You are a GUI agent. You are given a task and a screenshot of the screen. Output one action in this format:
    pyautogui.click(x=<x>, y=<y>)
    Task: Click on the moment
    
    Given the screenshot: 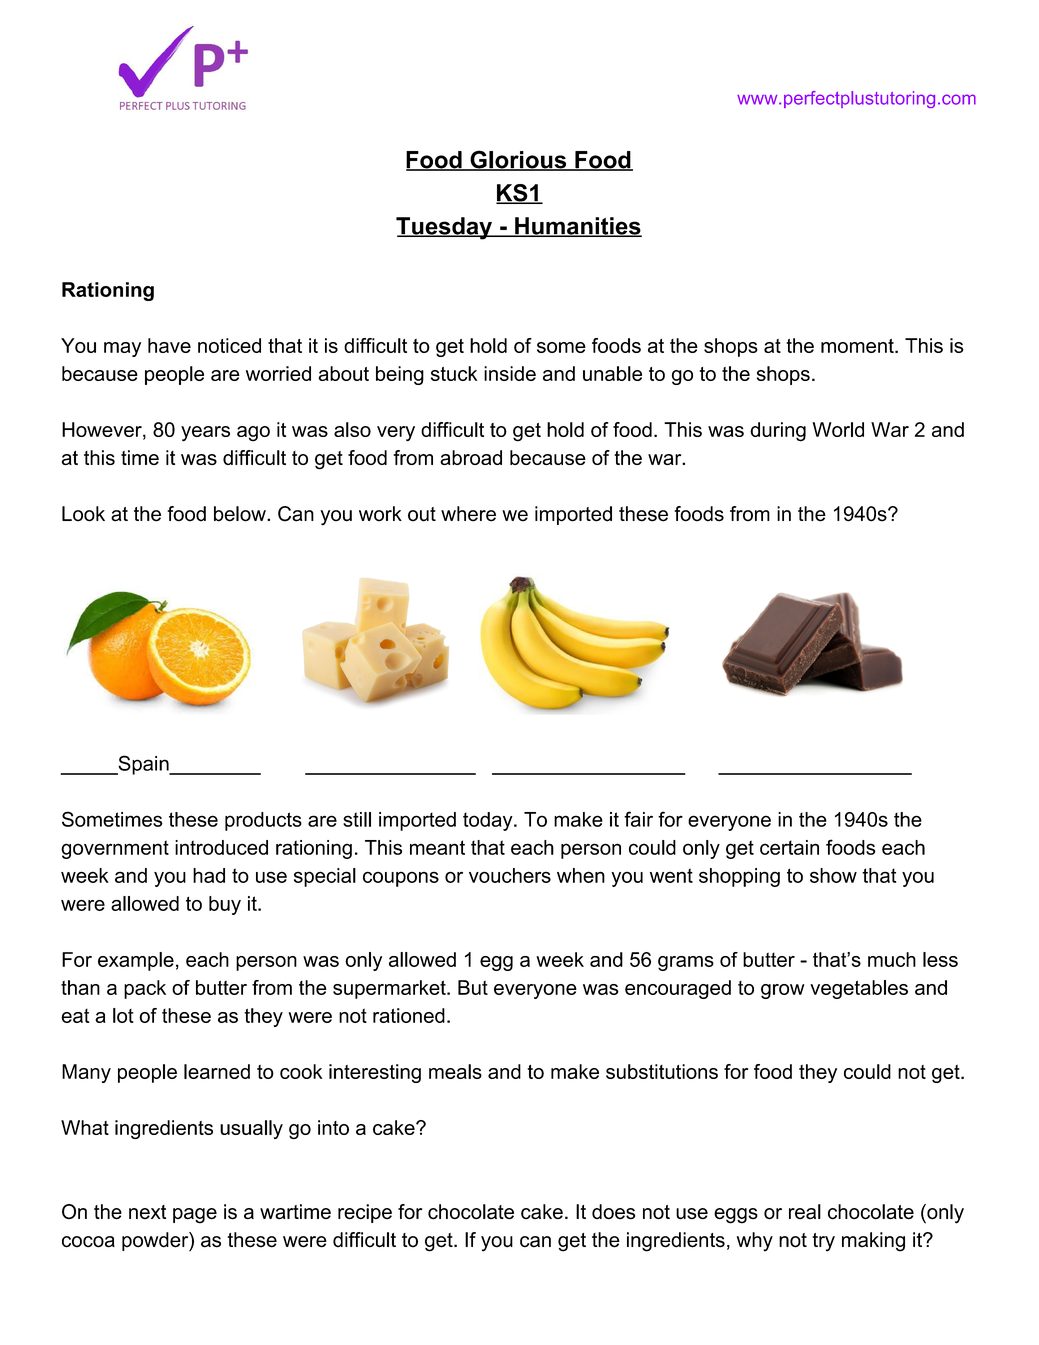 What is the action you would take?
    pyautogui.click(x=858, y=346)
